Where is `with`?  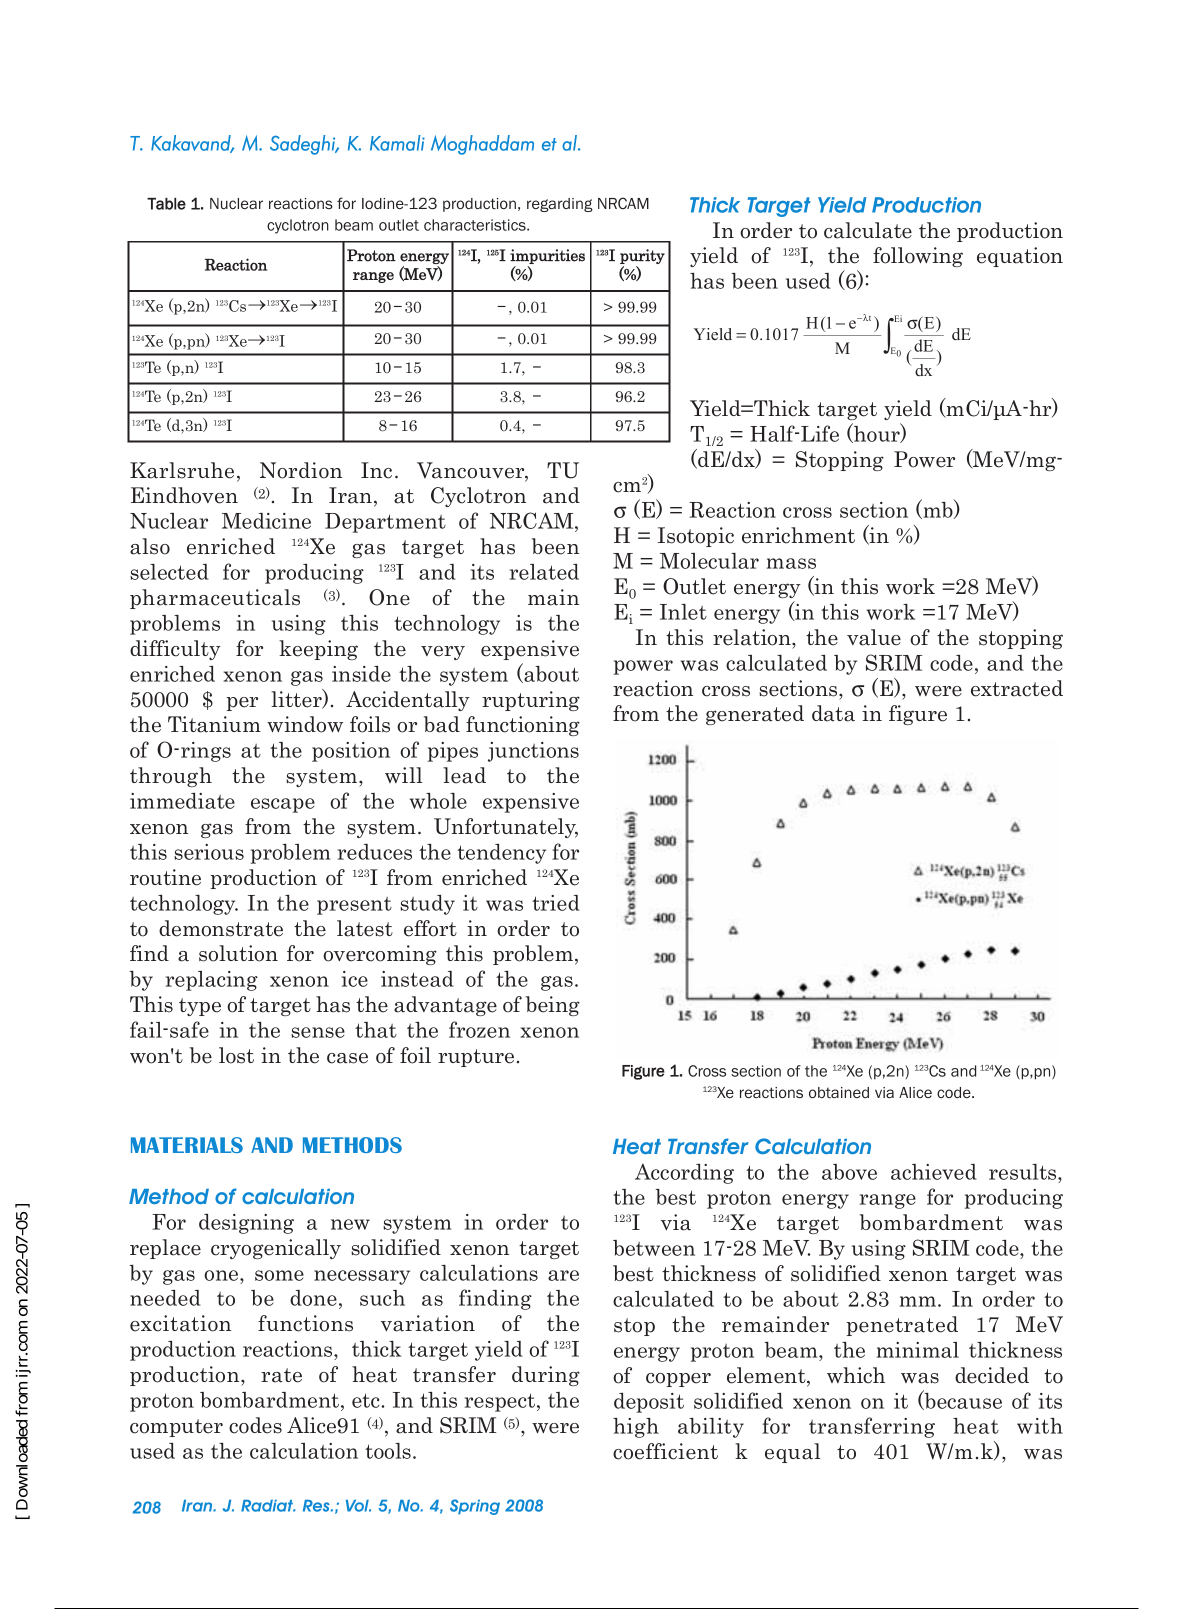 with is located at coordinates (1040, 1426).
